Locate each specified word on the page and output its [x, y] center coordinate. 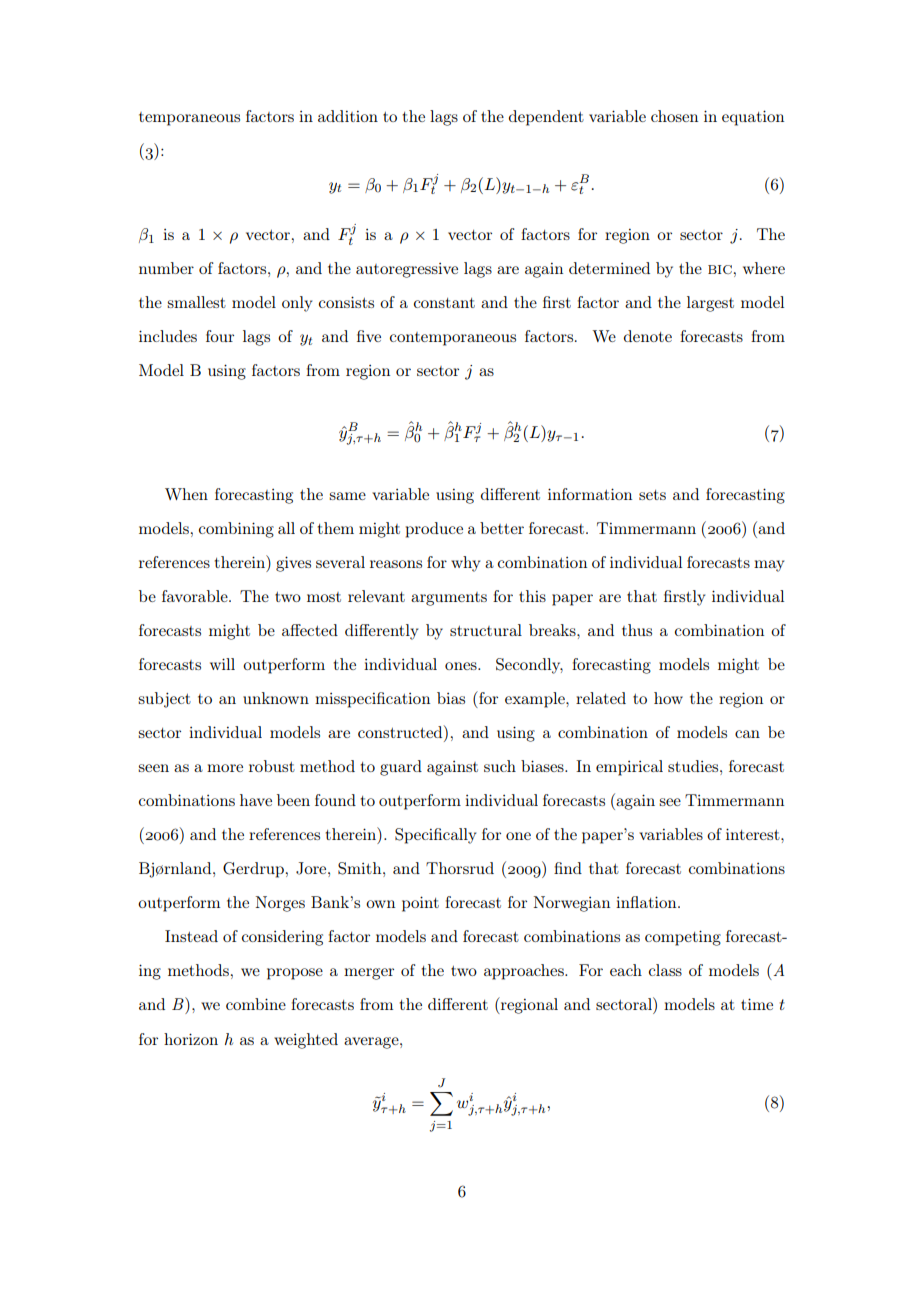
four [220, 336]
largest [710, 304]
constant [444, 303]
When [186, 494]
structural [486, 630]
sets [652, 495]
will [222, 664]
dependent [546, 118]
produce [434, 530]
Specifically [435, 836]
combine [256, 1004]
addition [348, 116]
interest [754, 834]
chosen [674, 116]
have [256, 800]
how [668, 698]
